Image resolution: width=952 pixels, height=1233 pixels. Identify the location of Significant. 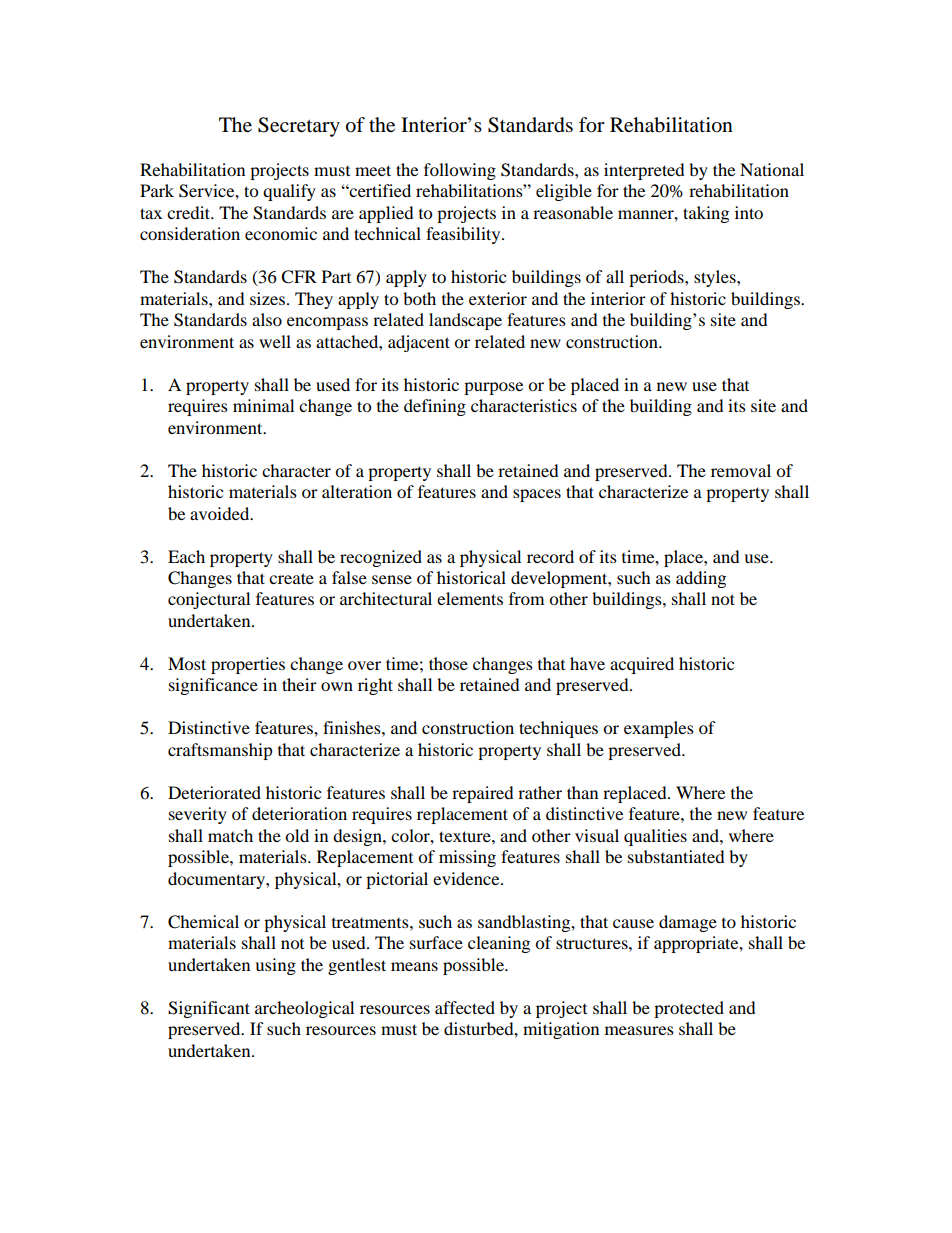
(209, 1009).
